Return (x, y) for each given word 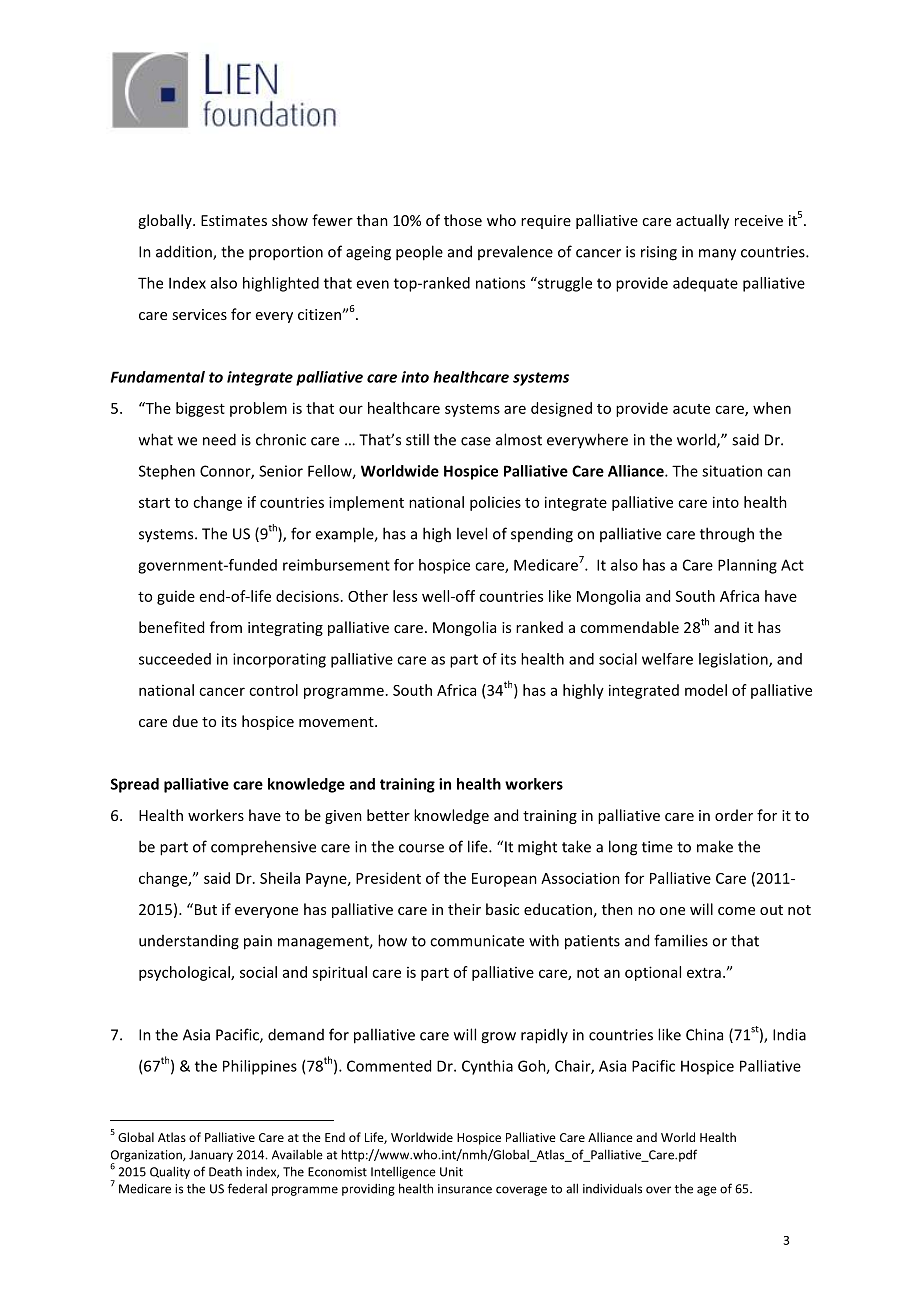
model (706, 690)
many (717, 255)
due (185, 721)
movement (337, 722)
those (463, 220)
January (211, 1156)
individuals (612, 1188)
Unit (451, 1172)
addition (185, 252)
